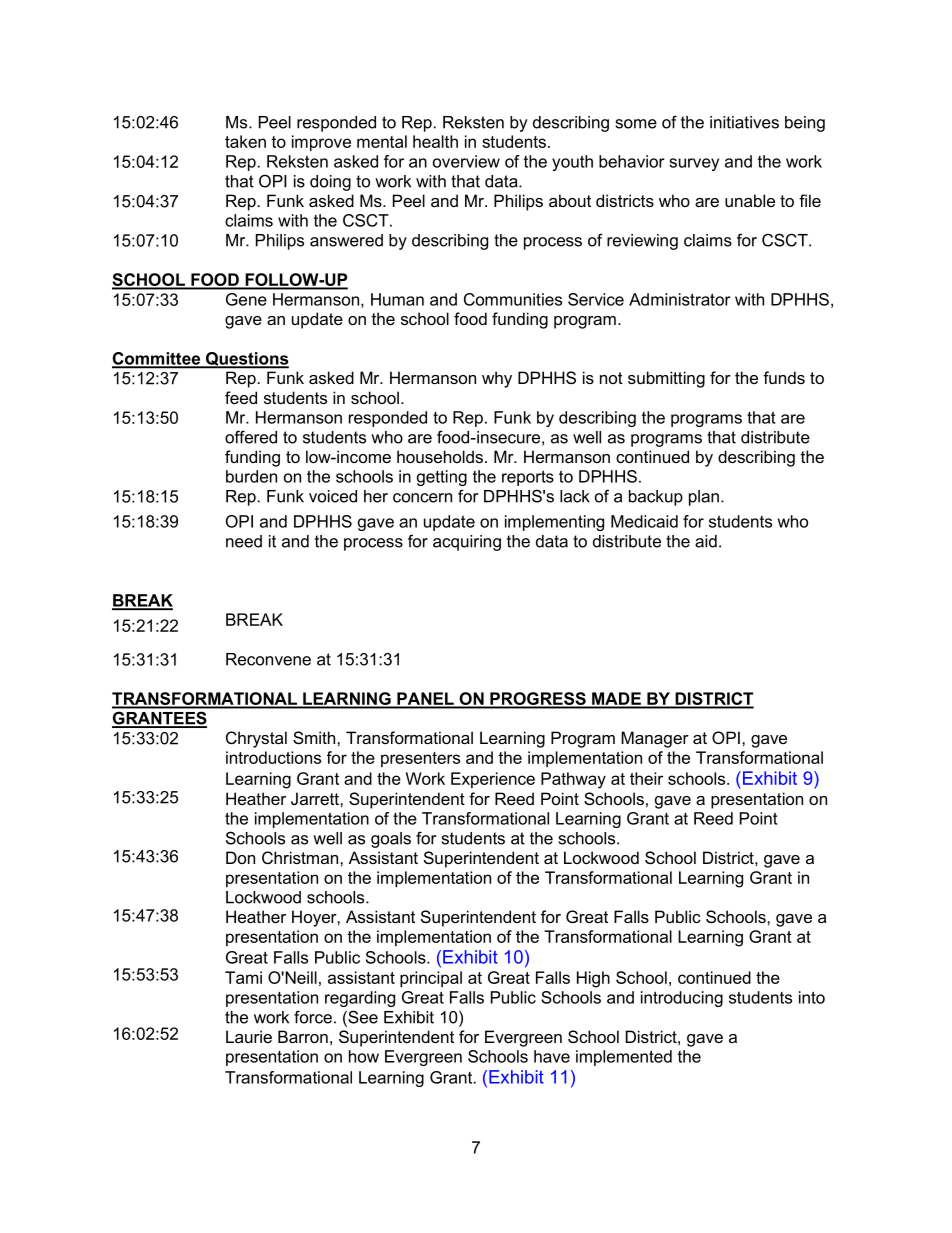 Image resolution: width=952 pixels, height=1233 pixels. I want to click on acquiring, so click(467, 543).
